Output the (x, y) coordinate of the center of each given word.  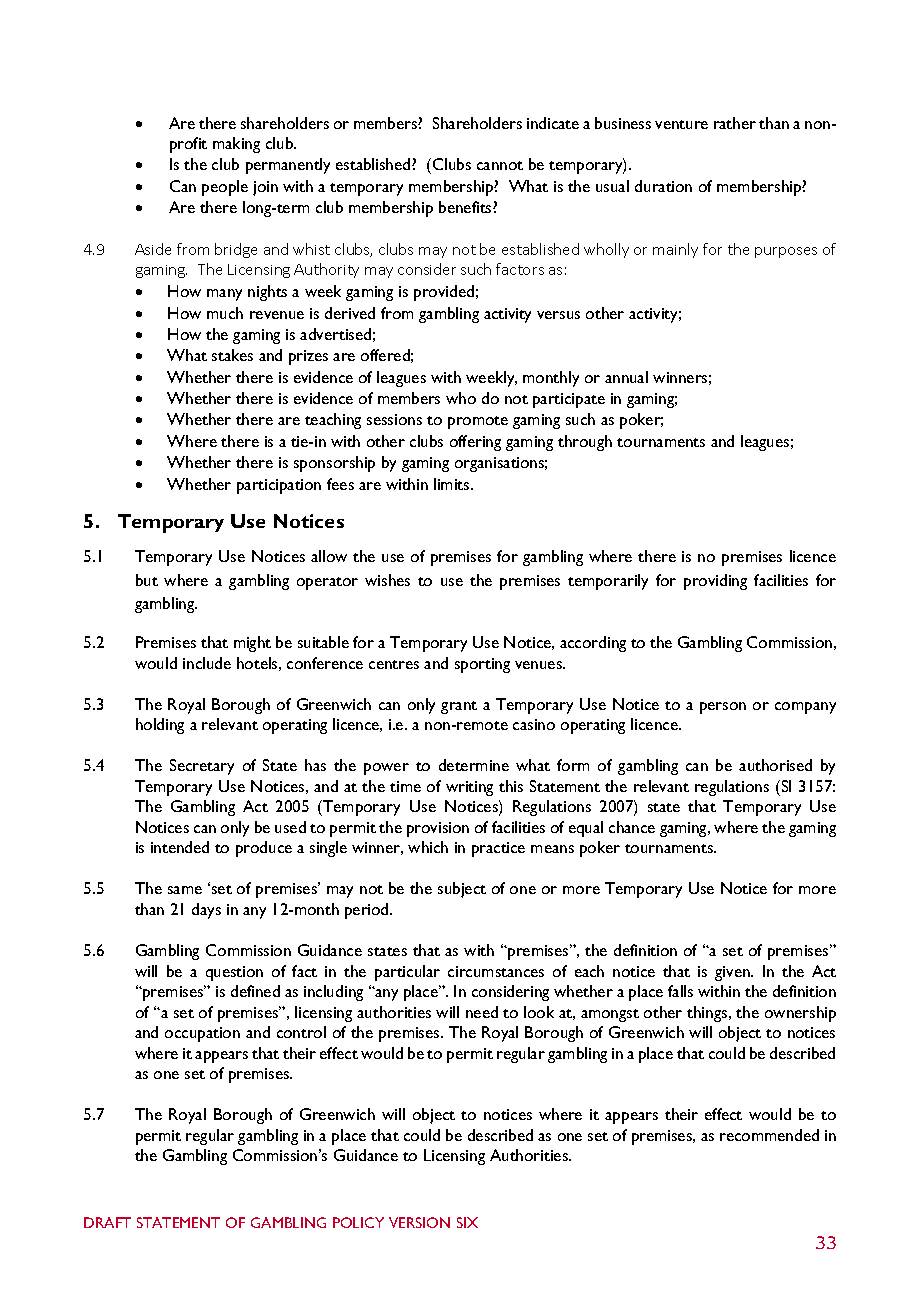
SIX (467, 1222)
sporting (482, 665)
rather (735, 123)
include (207, 663)
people (225, 188)
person (723, 708)
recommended (769, 1135)
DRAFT (107, 1222)
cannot (500, 165)
